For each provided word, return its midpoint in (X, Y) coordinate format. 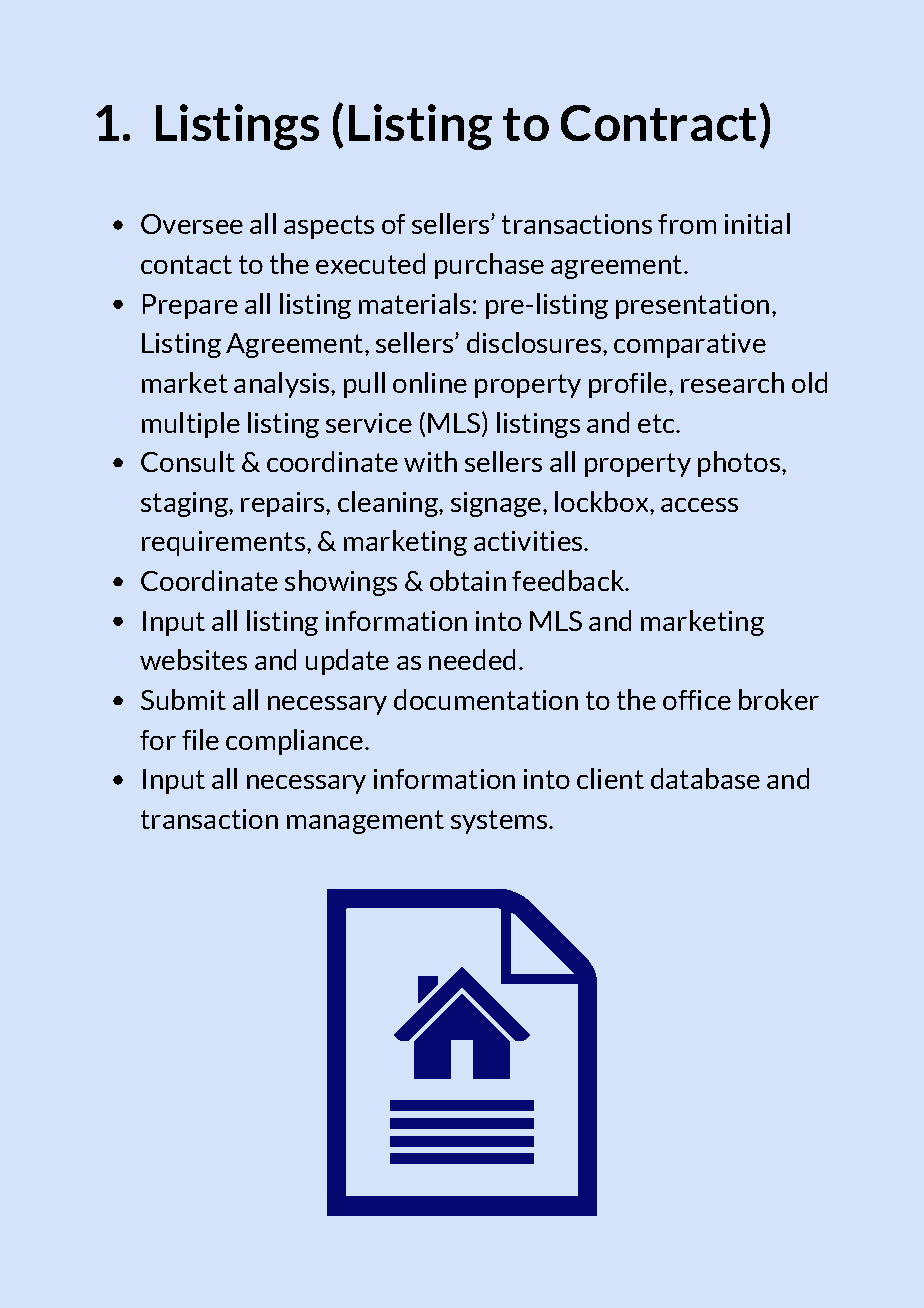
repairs (284, 504)
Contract (658, 123)
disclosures (534, 342)
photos (739, 464)
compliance (294, 742)
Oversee (192, 224)
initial (757, 223)
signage (496, 504)
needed (472, 659)
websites (193, 659)
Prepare (190, 306)
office (697, 700)
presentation (692, 306)
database (705, 778)
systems (500, 822)
